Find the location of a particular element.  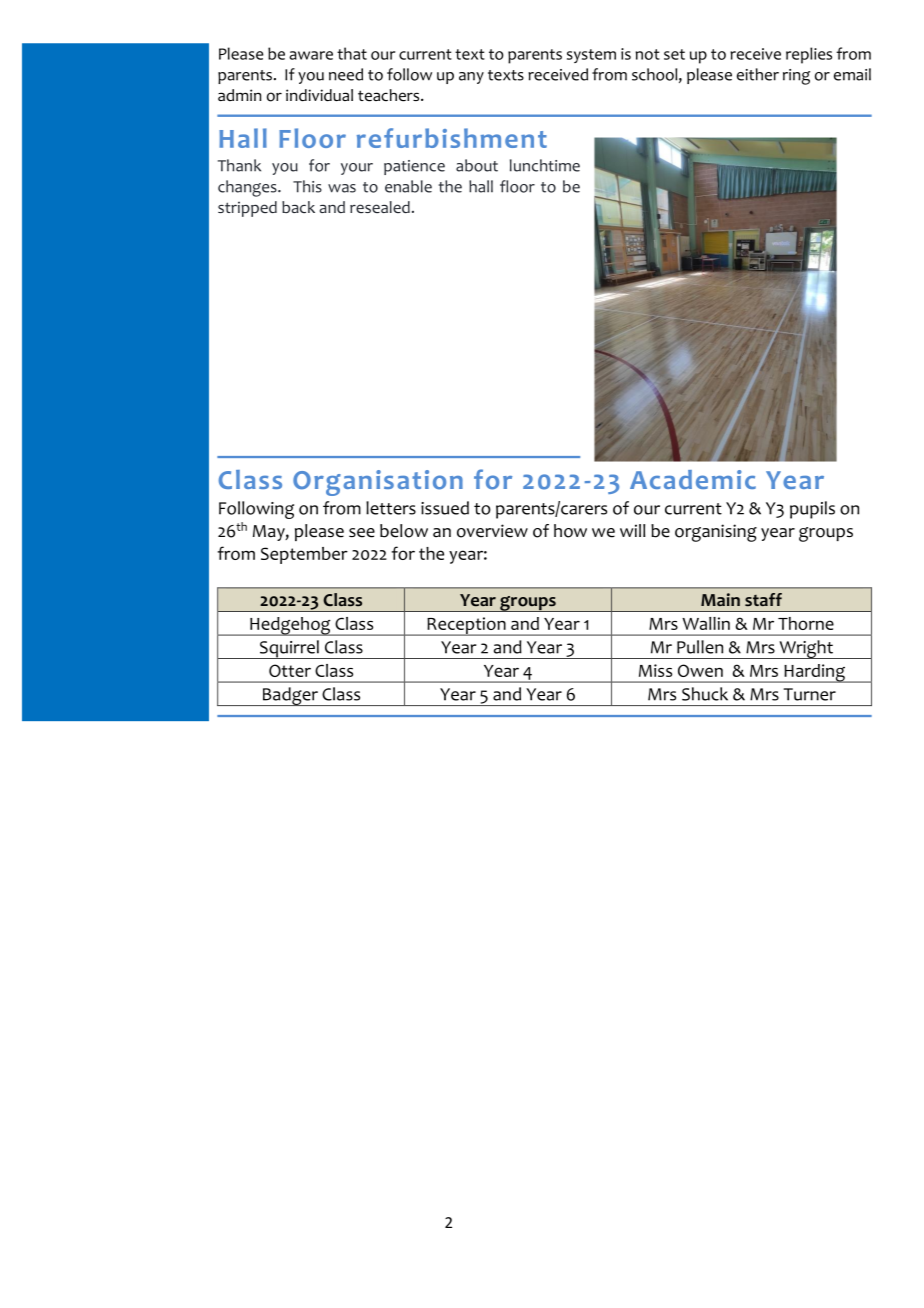

ring is located at coordinates (796, 77).
